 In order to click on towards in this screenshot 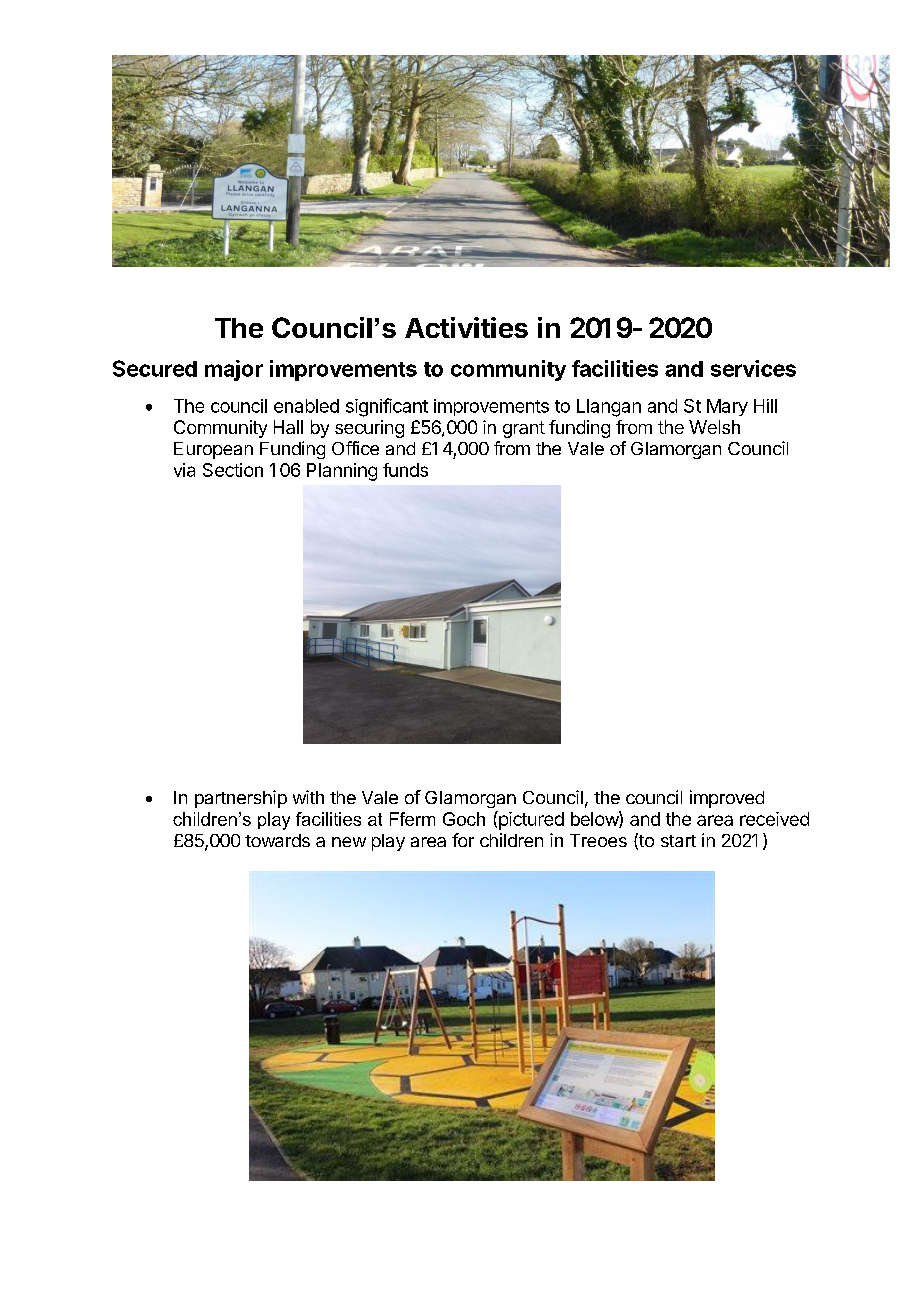, I will do `click(277, 840)`.
